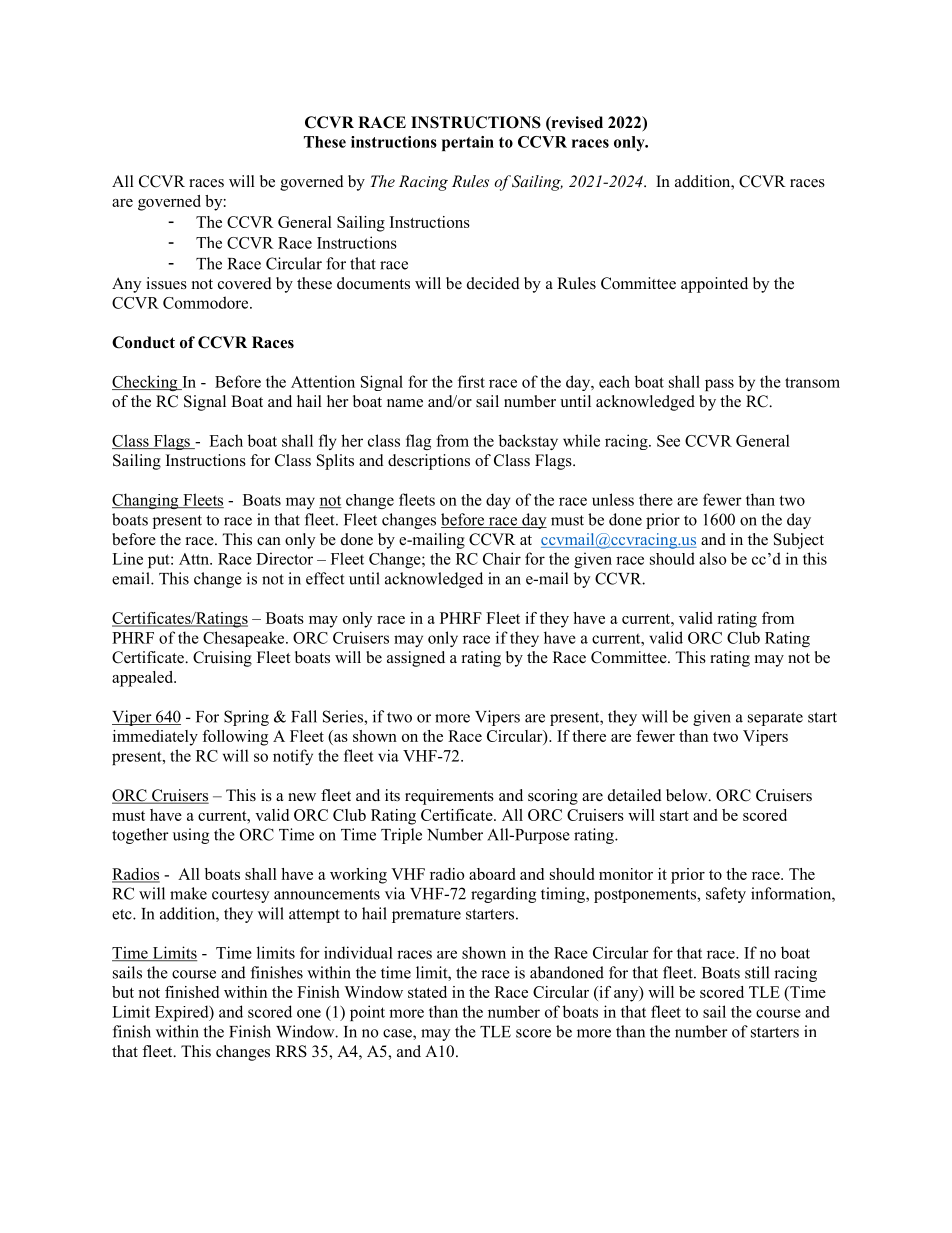 The width and height of the screenshot is (952, 1233). What do you see at coordinates (195, 559) in the screenshot?
I see `Attn` at bounding box center [195, 559].
